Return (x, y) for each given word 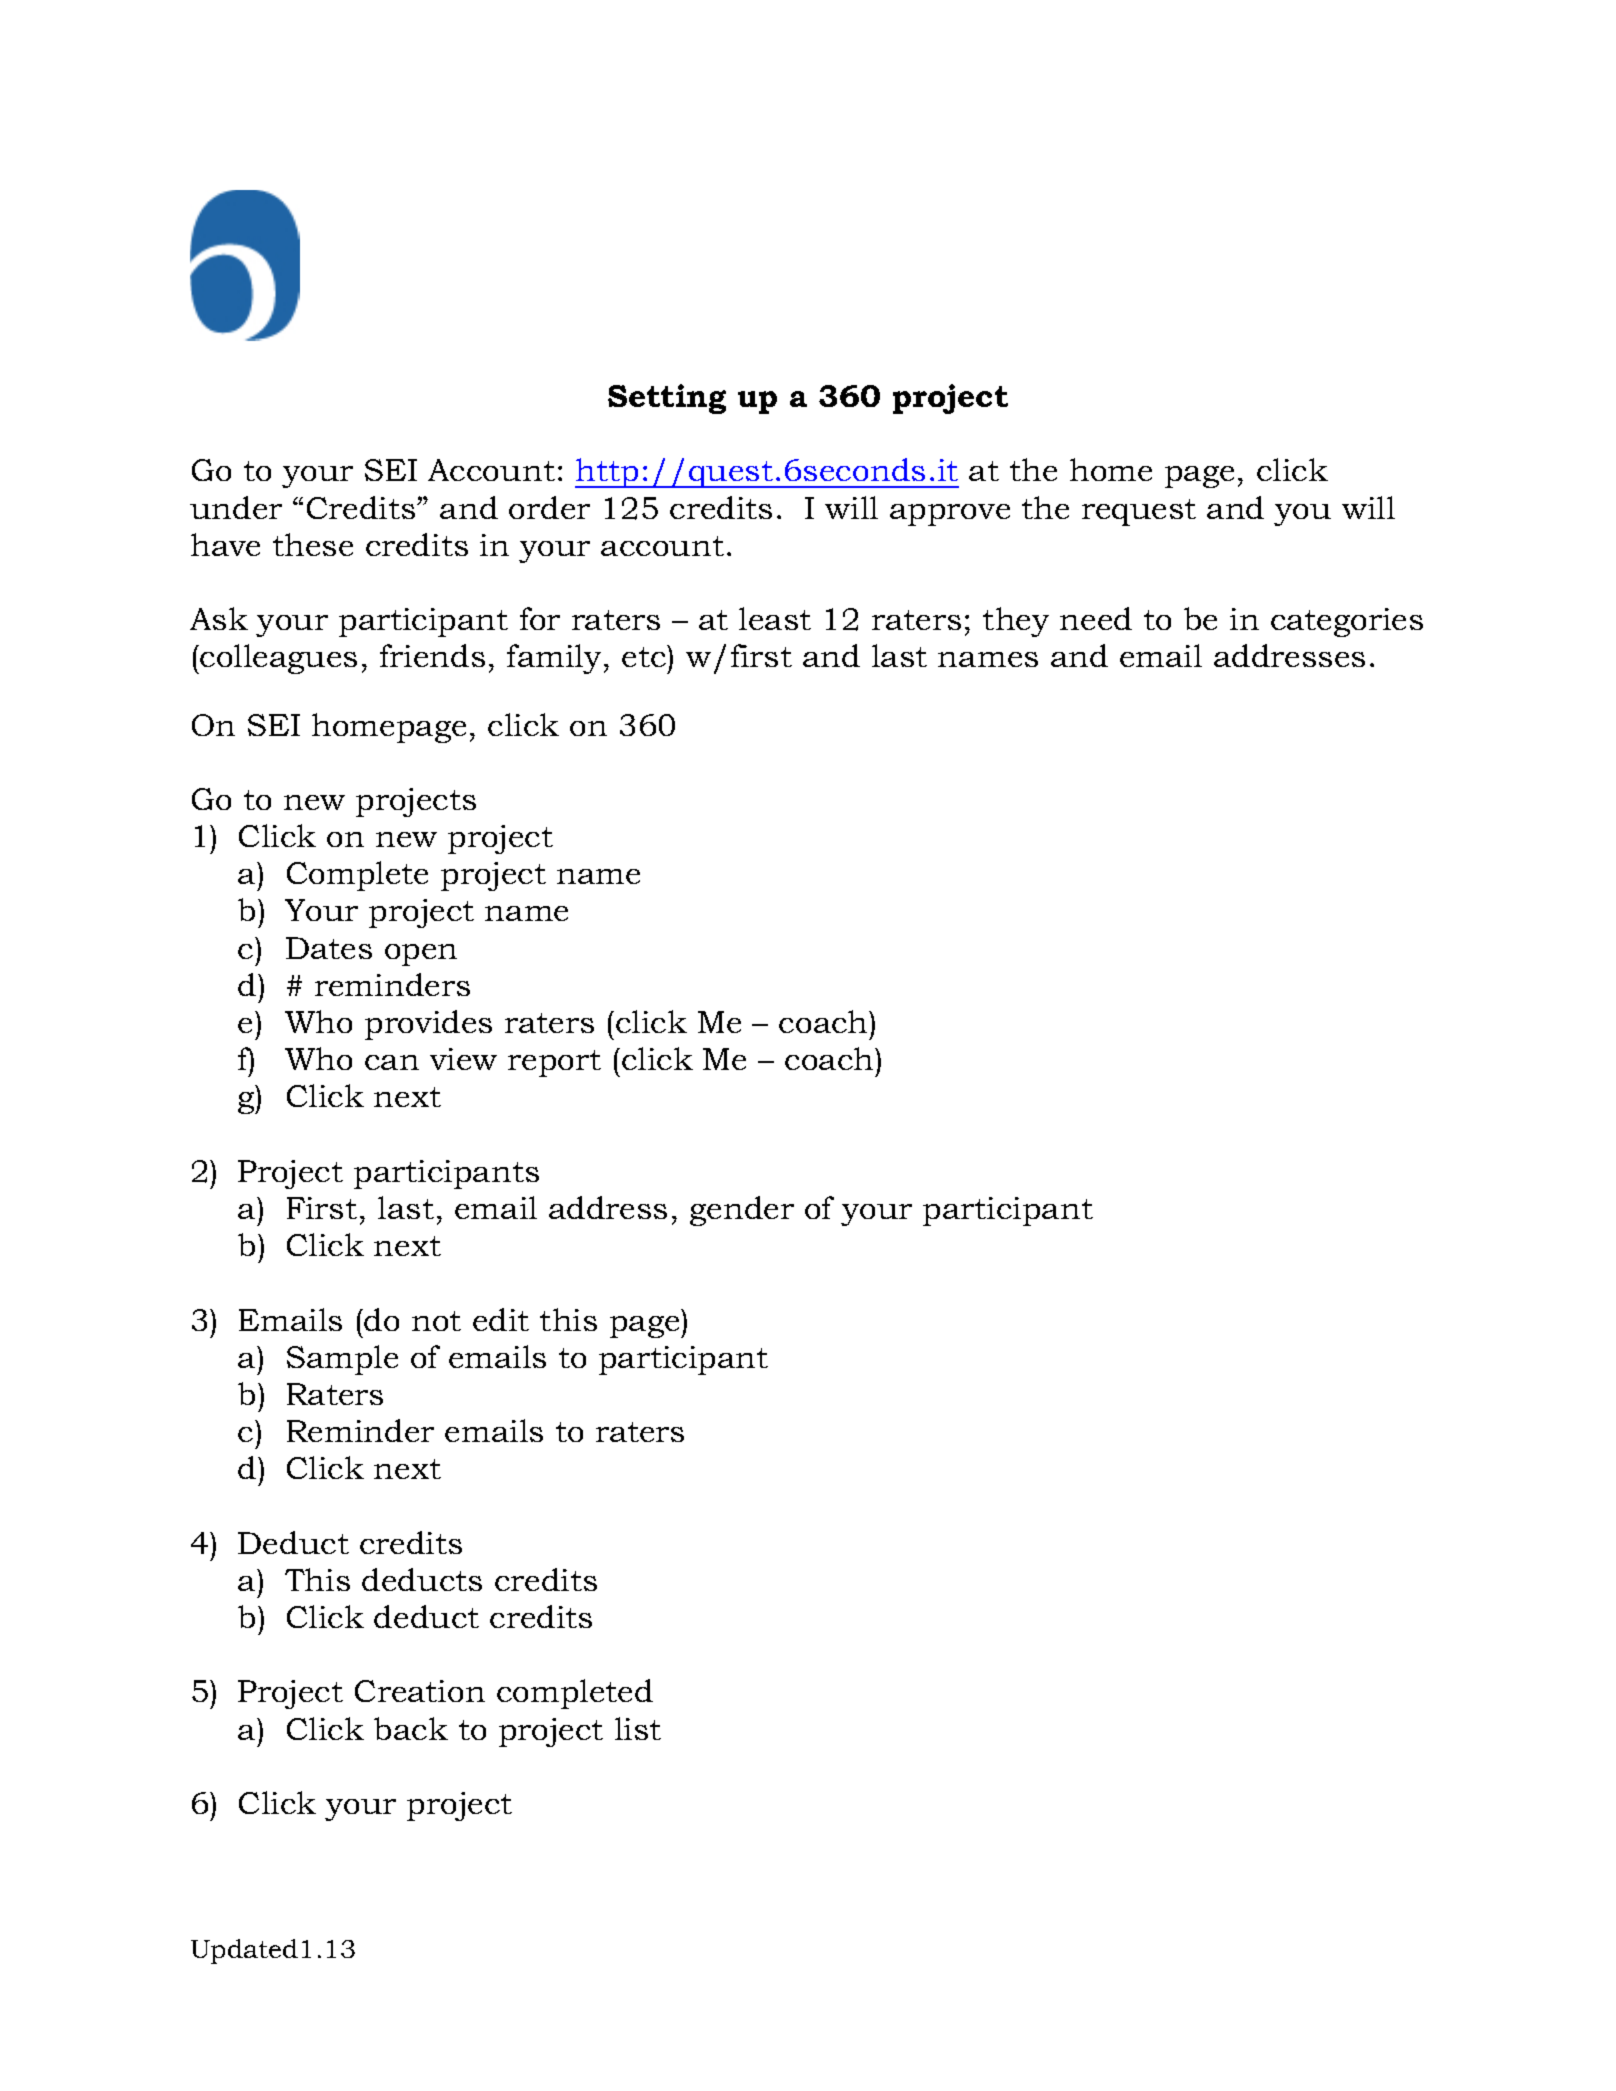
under (236, 507)
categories (1347, 622)
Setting (667, 399)
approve (950, 515)
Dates (329, 948)
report (554, 1063)
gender (742, 1211)
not (436, 1321)
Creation (420, 1691)
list (638, 1728)
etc (645, 656)
